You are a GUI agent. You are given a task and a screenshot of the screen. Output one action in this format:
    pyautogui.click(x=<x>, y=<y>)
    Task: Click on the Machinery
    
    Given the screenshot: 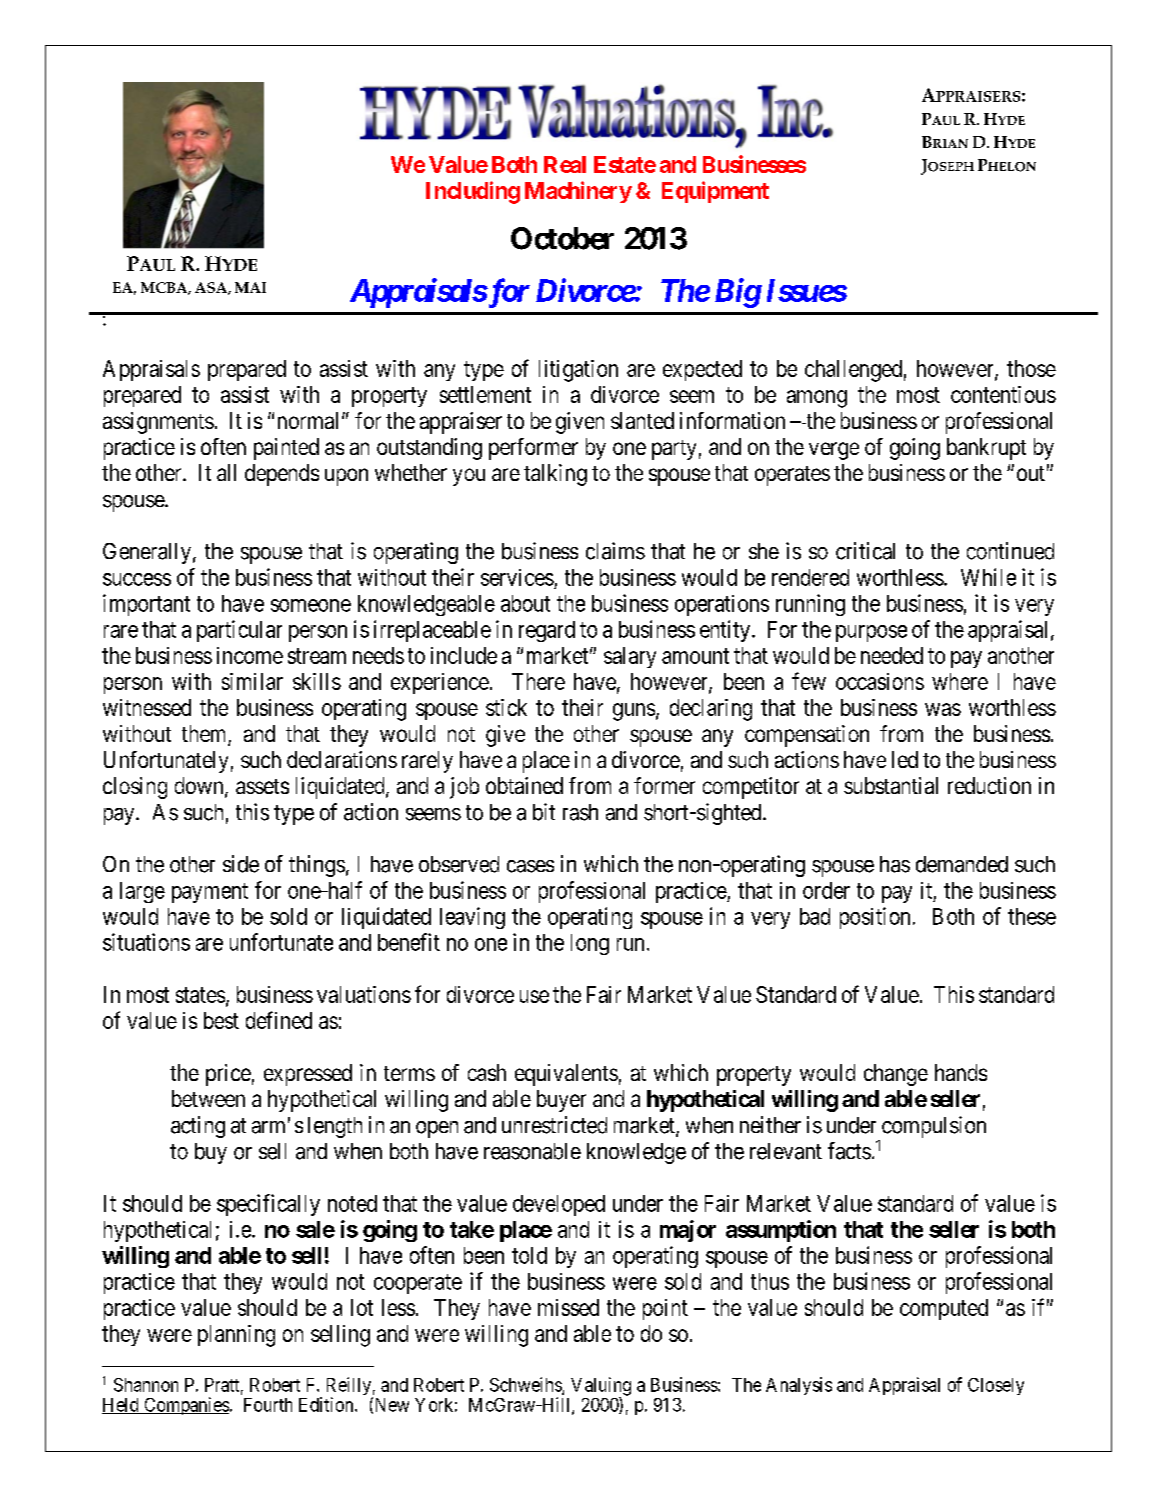 What is the action you would take?
    pyautogui.click(x=578, y=192)
